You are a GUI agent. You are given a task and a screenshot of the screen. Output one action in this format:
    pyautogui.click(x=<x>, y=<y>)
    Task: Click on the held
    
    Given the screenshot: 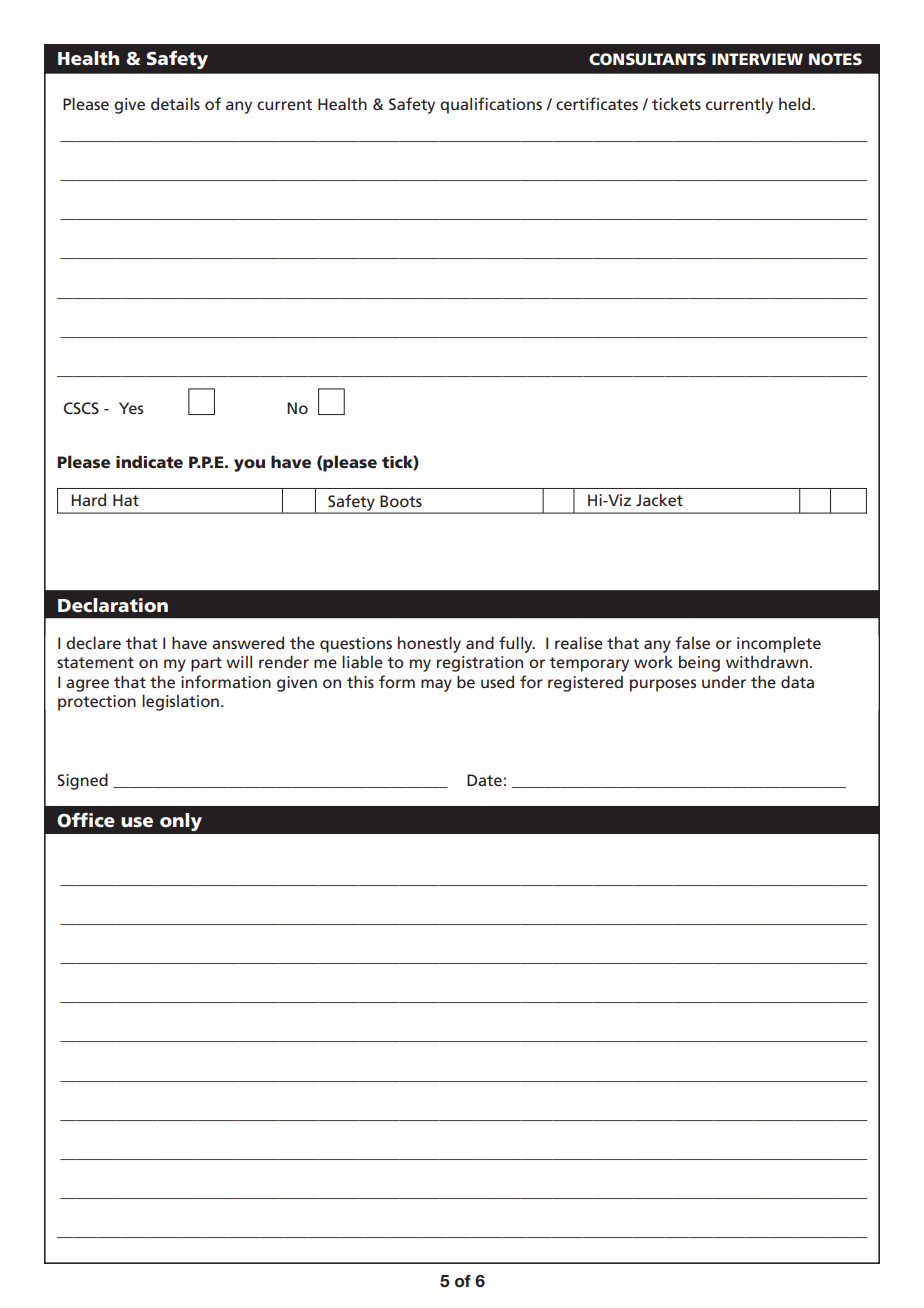 What is the action you would take?
    pyautogui.click(x=796, y=103)
